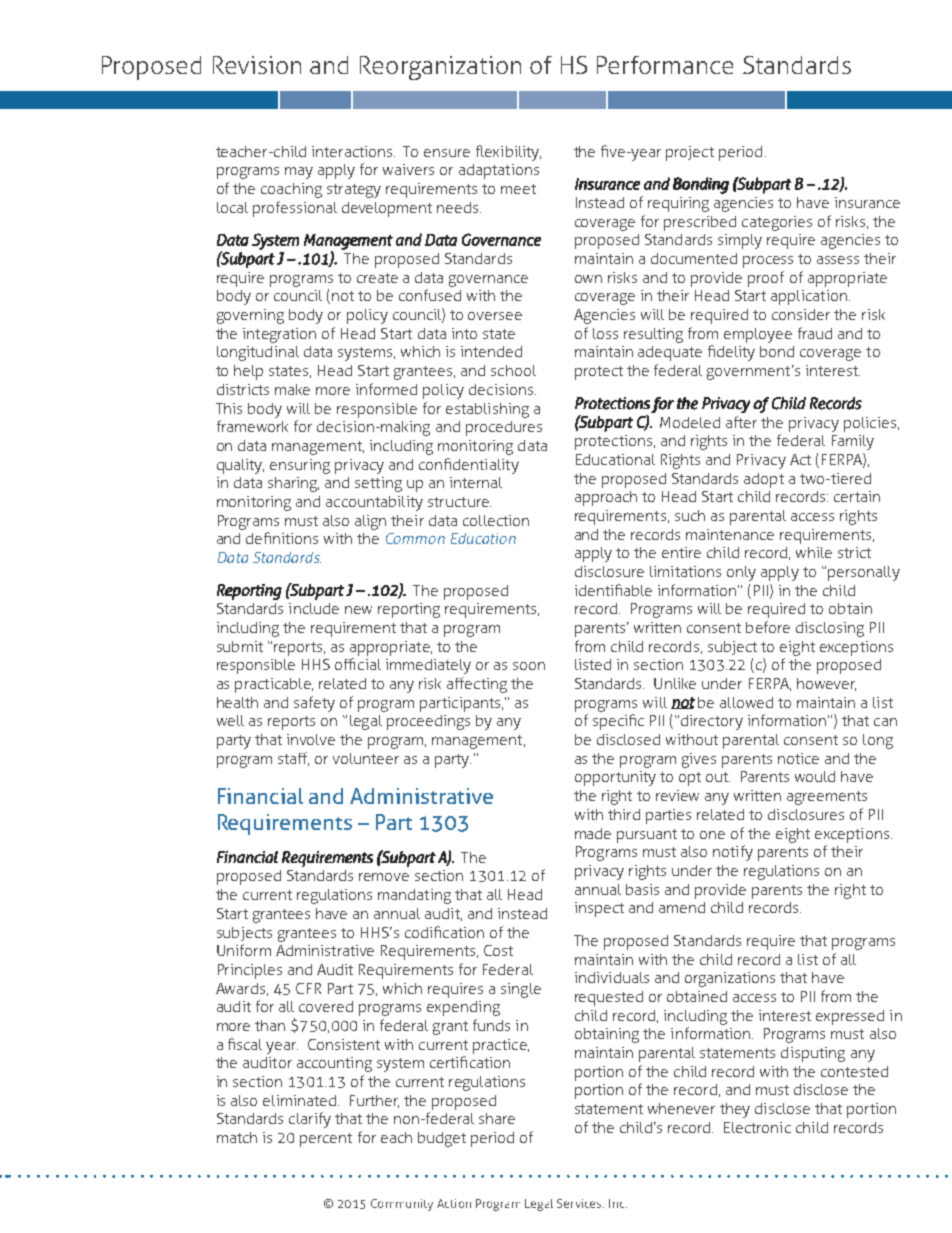  I want to click on percent, so click(326, 1140).
